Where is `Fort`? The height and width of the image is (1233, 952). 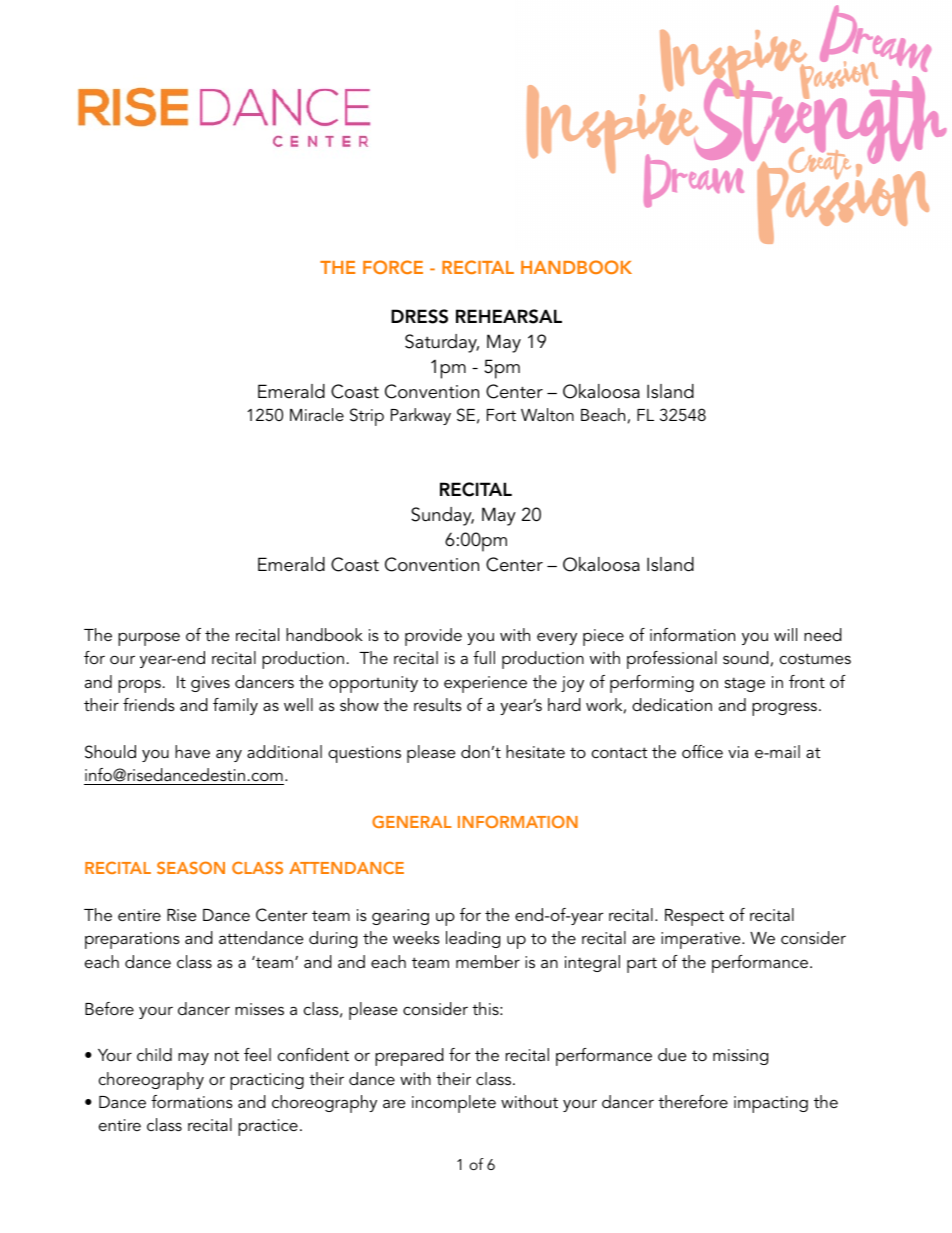 Fort is located at coordinates (501, 415).
